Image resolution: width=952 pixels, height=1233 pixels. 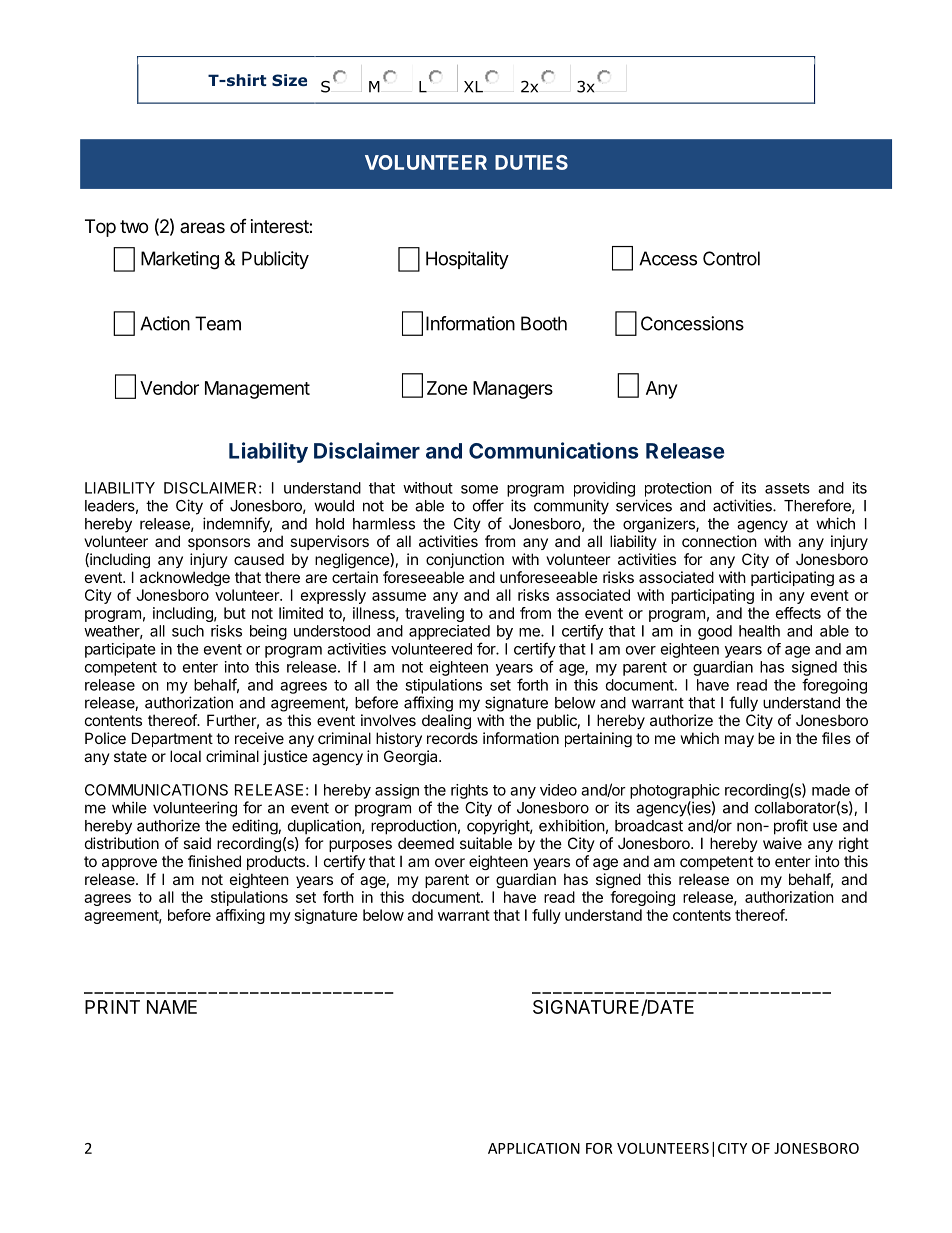 I want to click on may, so click(x=739, y=741).
